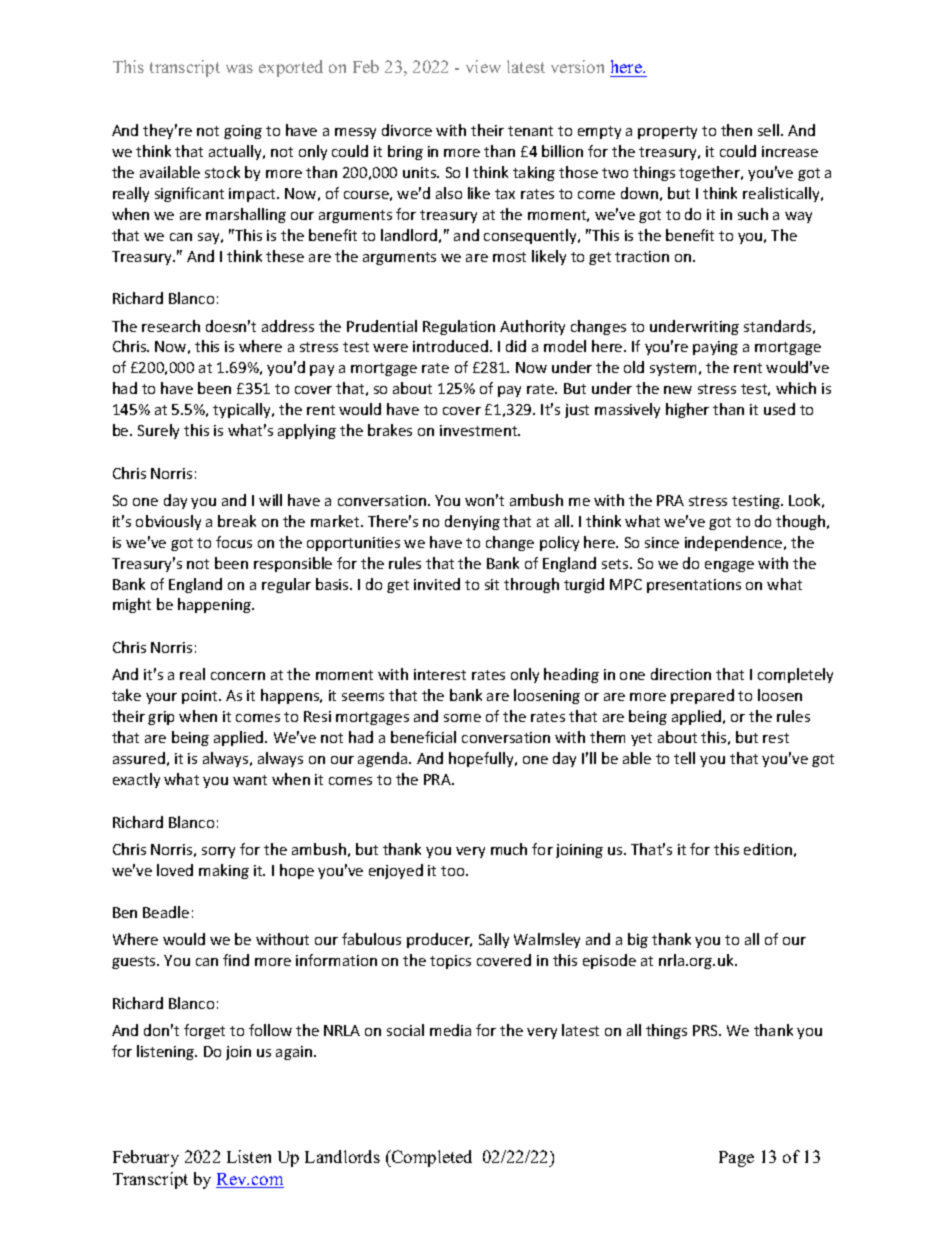 Image resolution: width=952 pixels, height=1233 pixels. I want to click on February, so click(146, 1158).
